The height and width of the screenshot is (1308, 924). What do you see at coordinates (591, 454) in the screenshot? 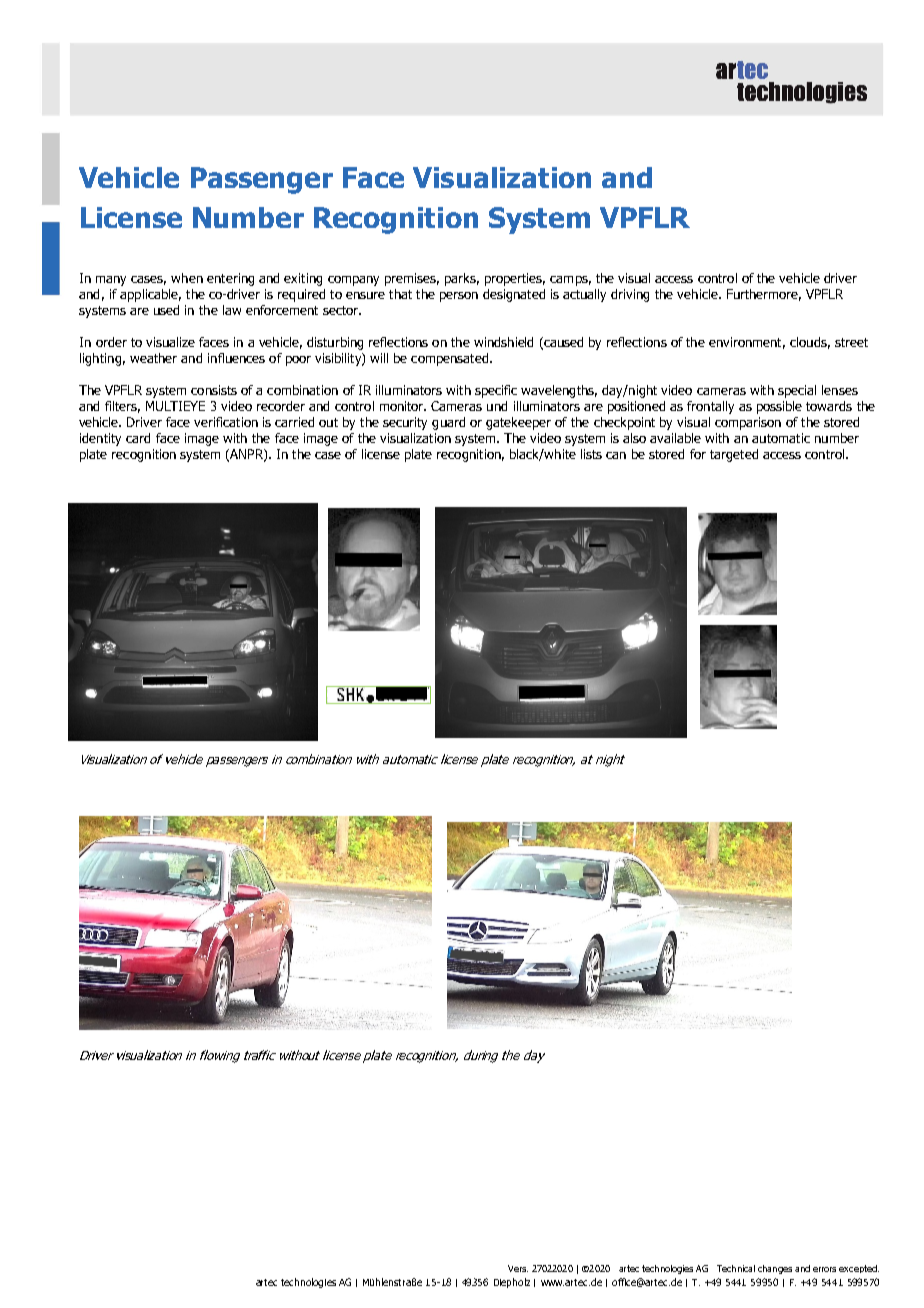
I see `lists` at bounding box center [591, 454].
